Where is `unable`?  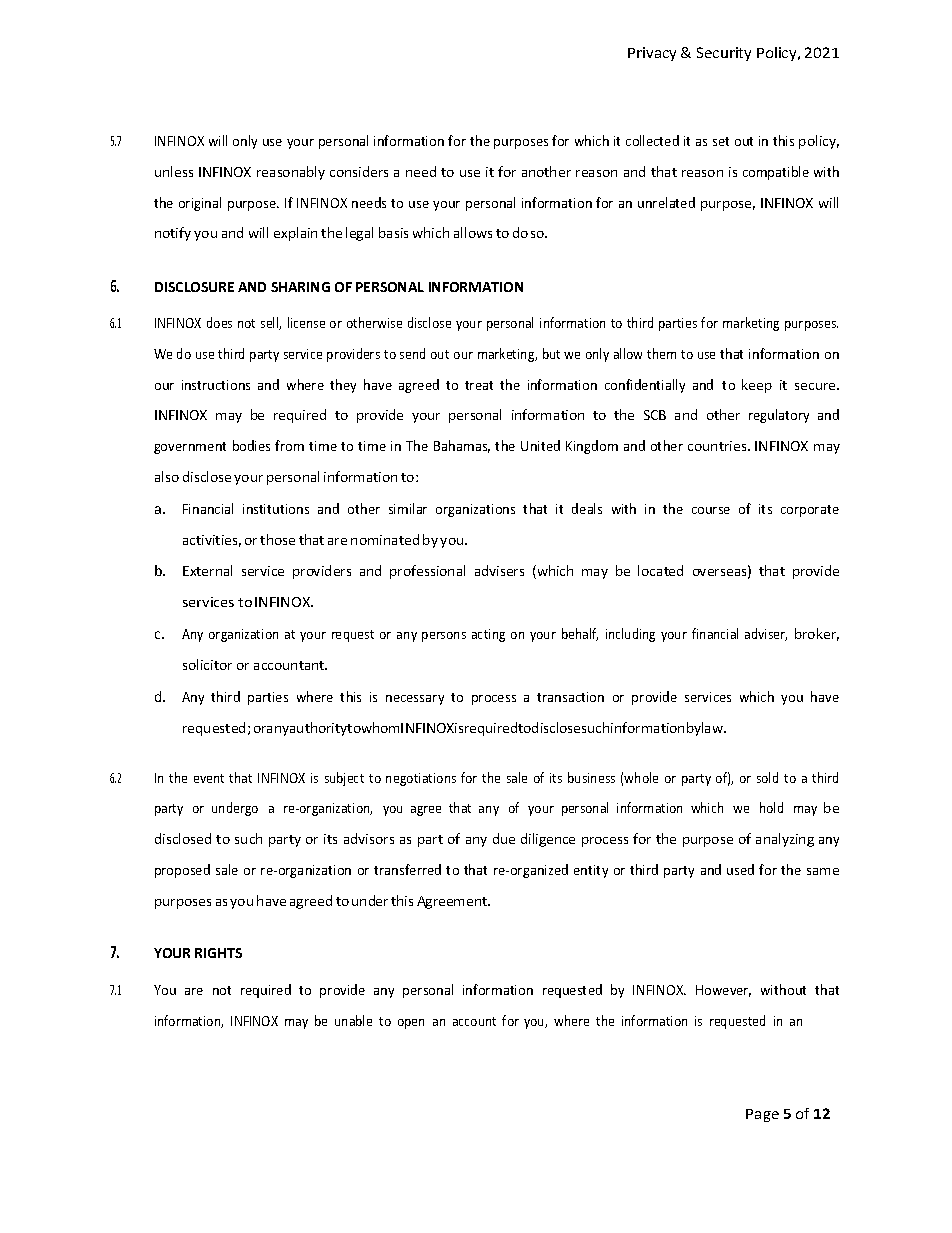 unable is located at coordinates (353, 1020).
